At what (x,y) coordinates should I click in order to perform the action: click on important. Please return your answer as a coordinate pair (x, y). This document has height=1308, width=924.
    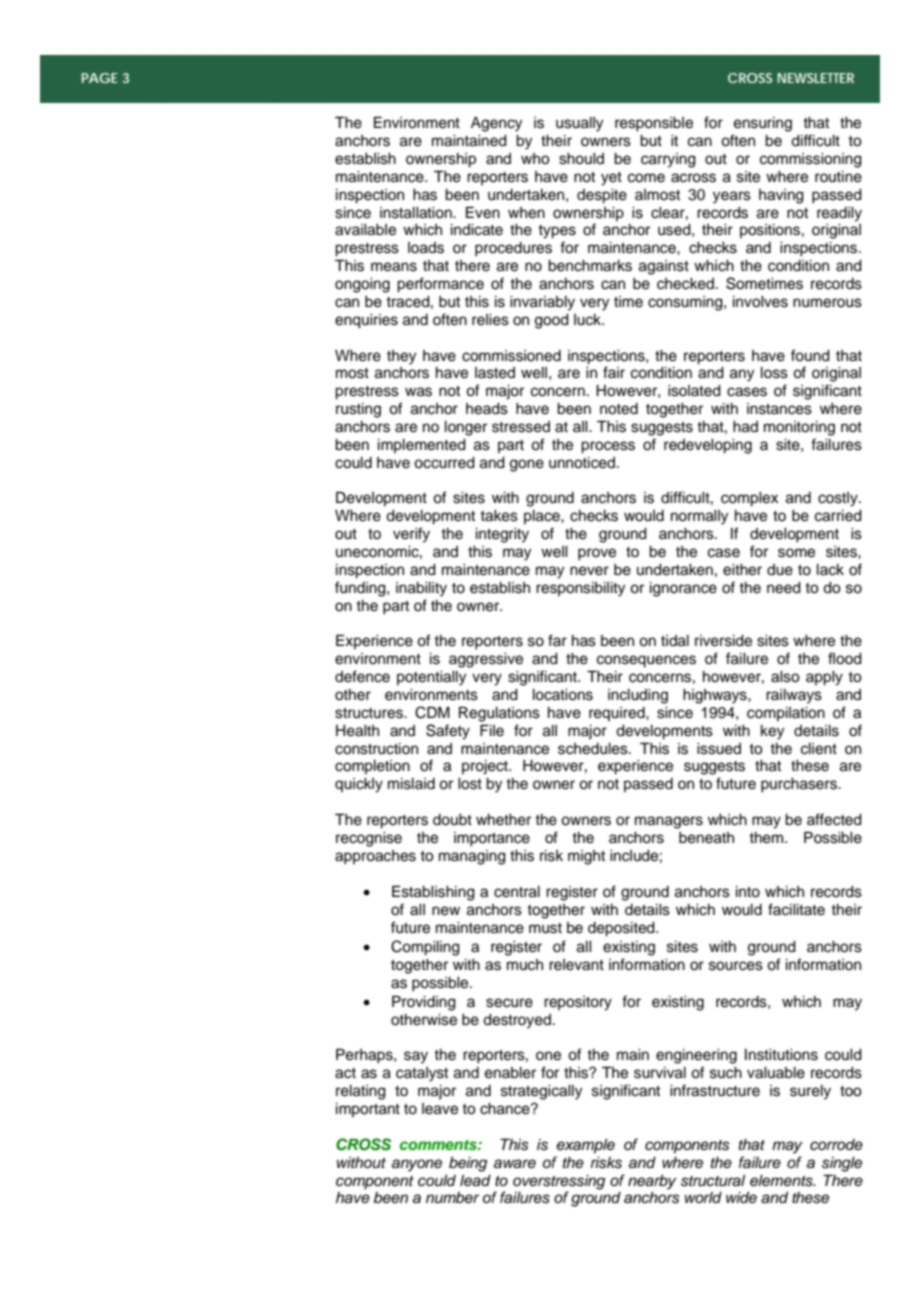
    Looking at the image, I should click on (368, 1110).
